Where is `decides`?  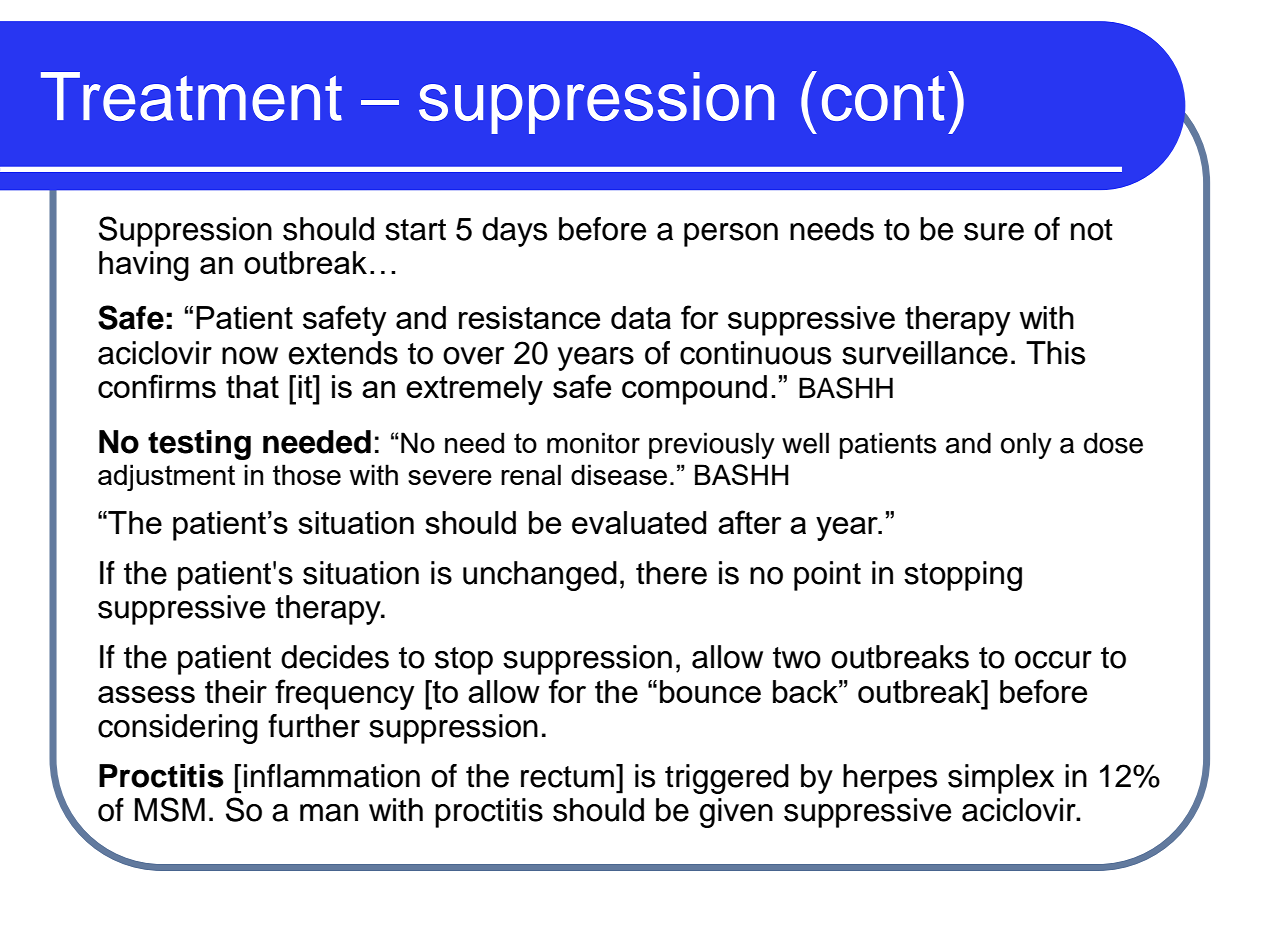
decides is located at coordinates (335, 657).
